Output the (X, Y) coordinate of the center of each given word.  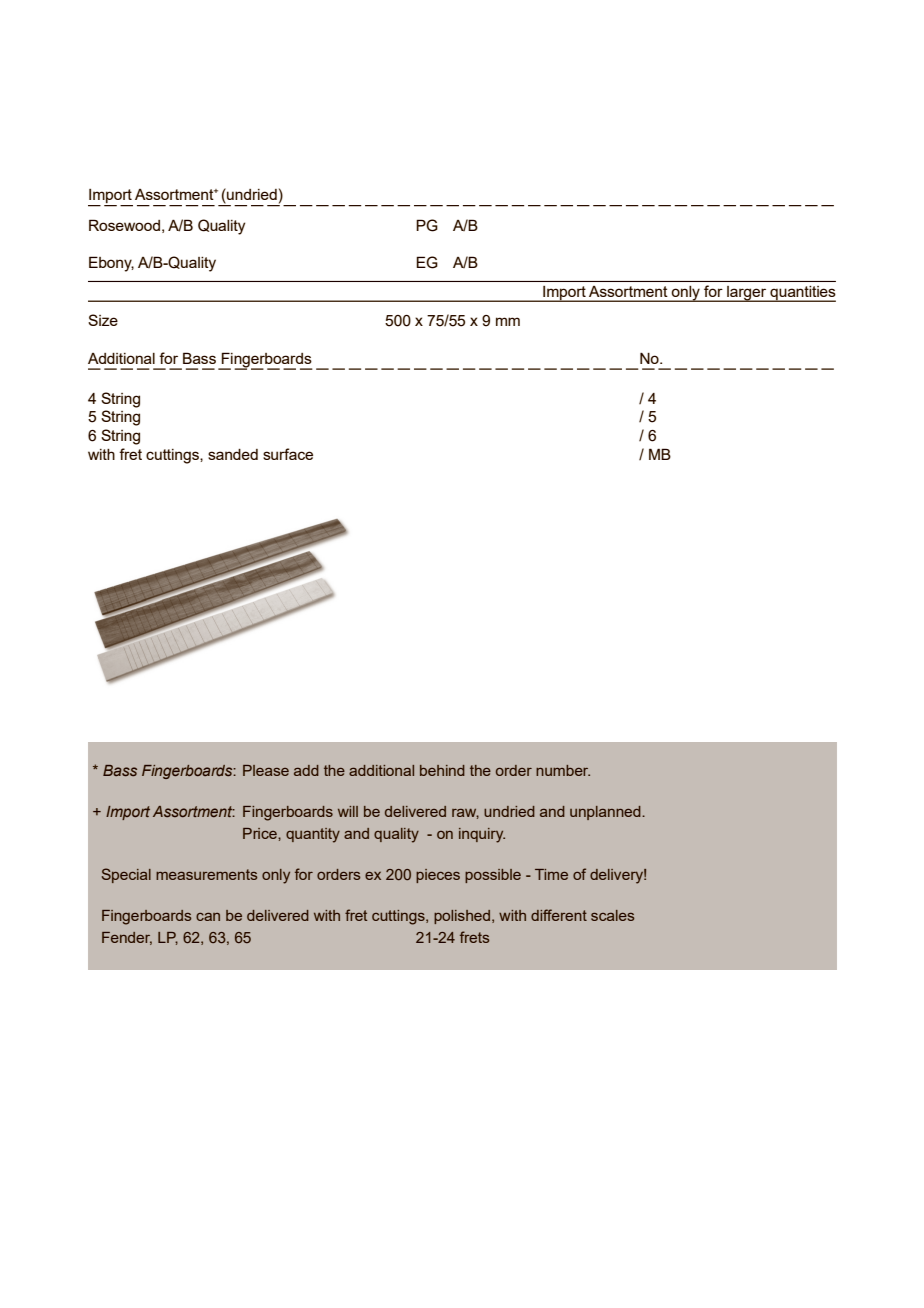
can (208, 916)
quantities (802, 294)
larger (747, 294)
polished (462, 917)
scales (612, 915)
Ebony (111, 264)
